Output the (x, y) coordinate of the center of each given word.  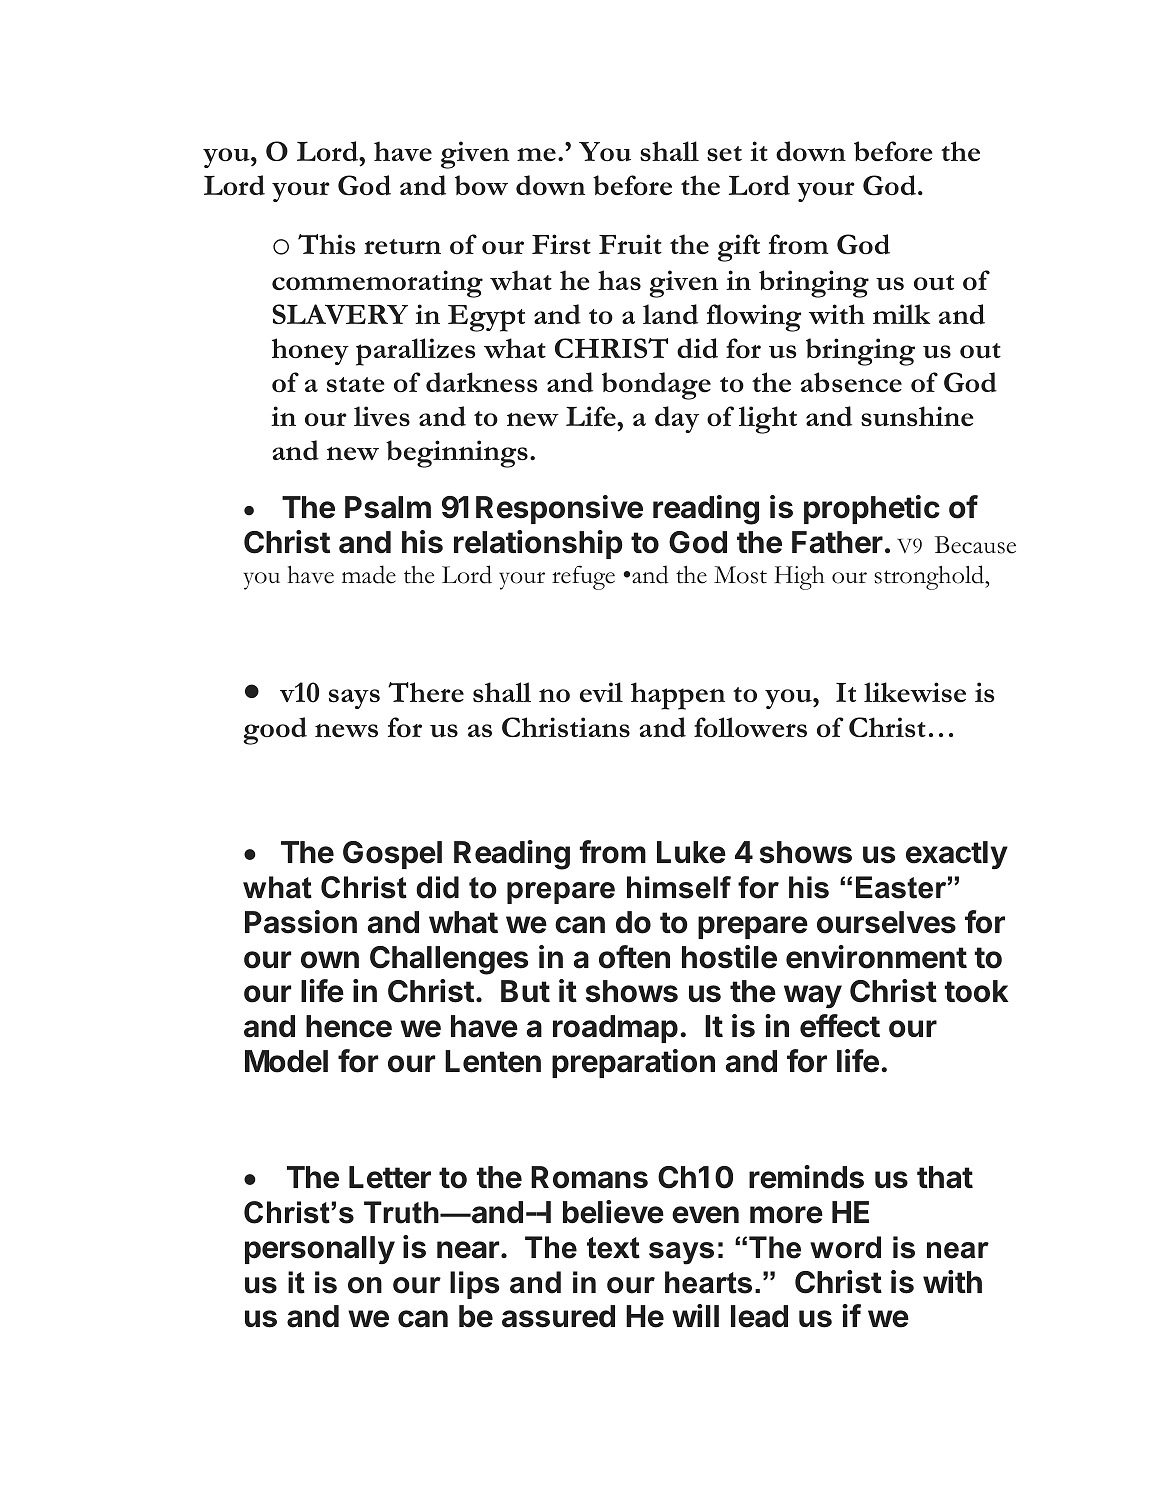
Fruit (630, 244)
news (346, 731)
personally (320, 1250)
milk (901, 314)
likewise (915, 692)
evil (601, 692)
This (326, 244)
